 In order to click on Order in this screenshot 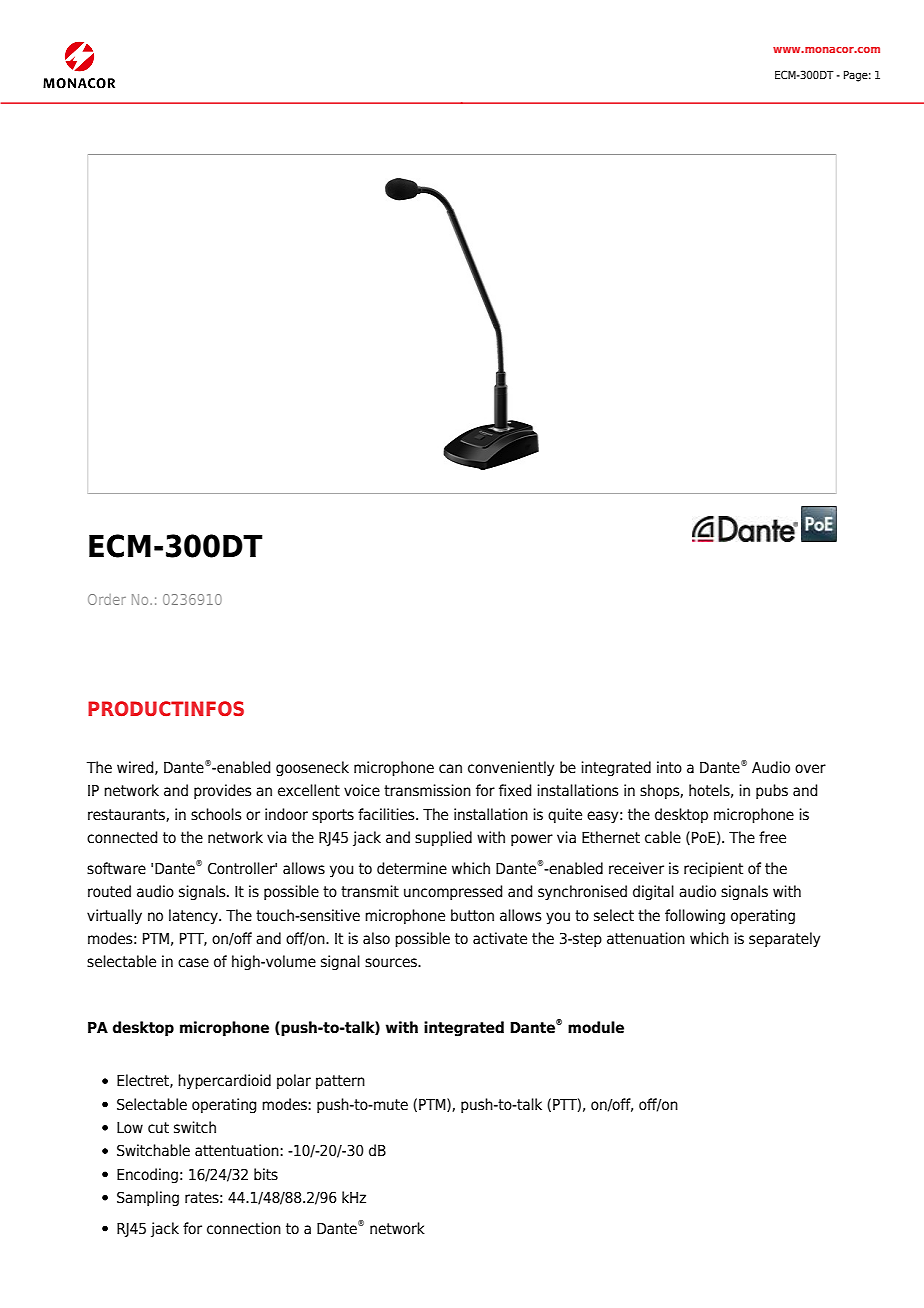, I will do `click(107, 599)`.
